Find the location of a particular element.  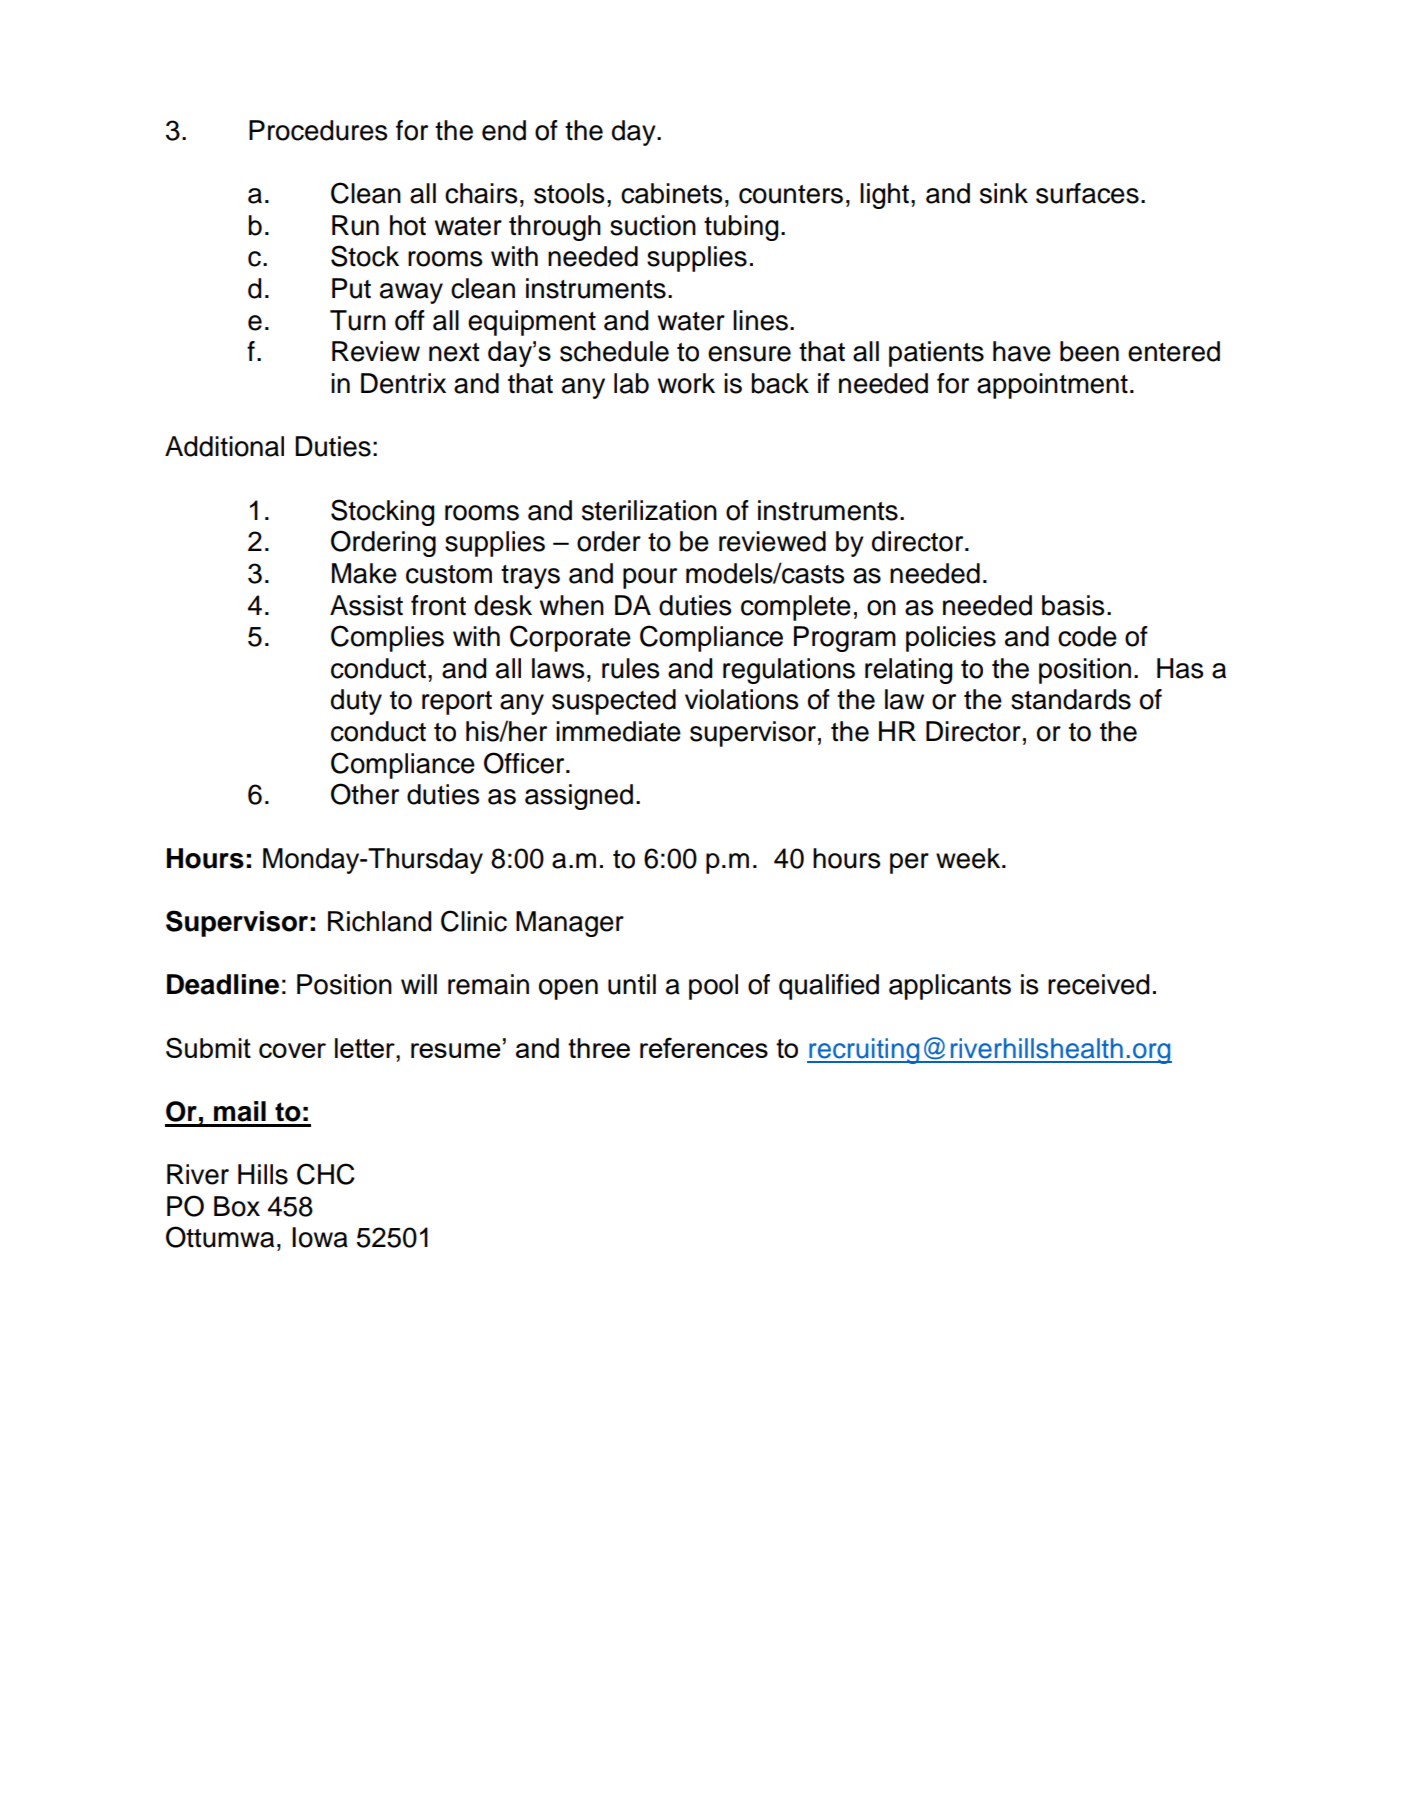

duty is located at coordinates (356, 702).
